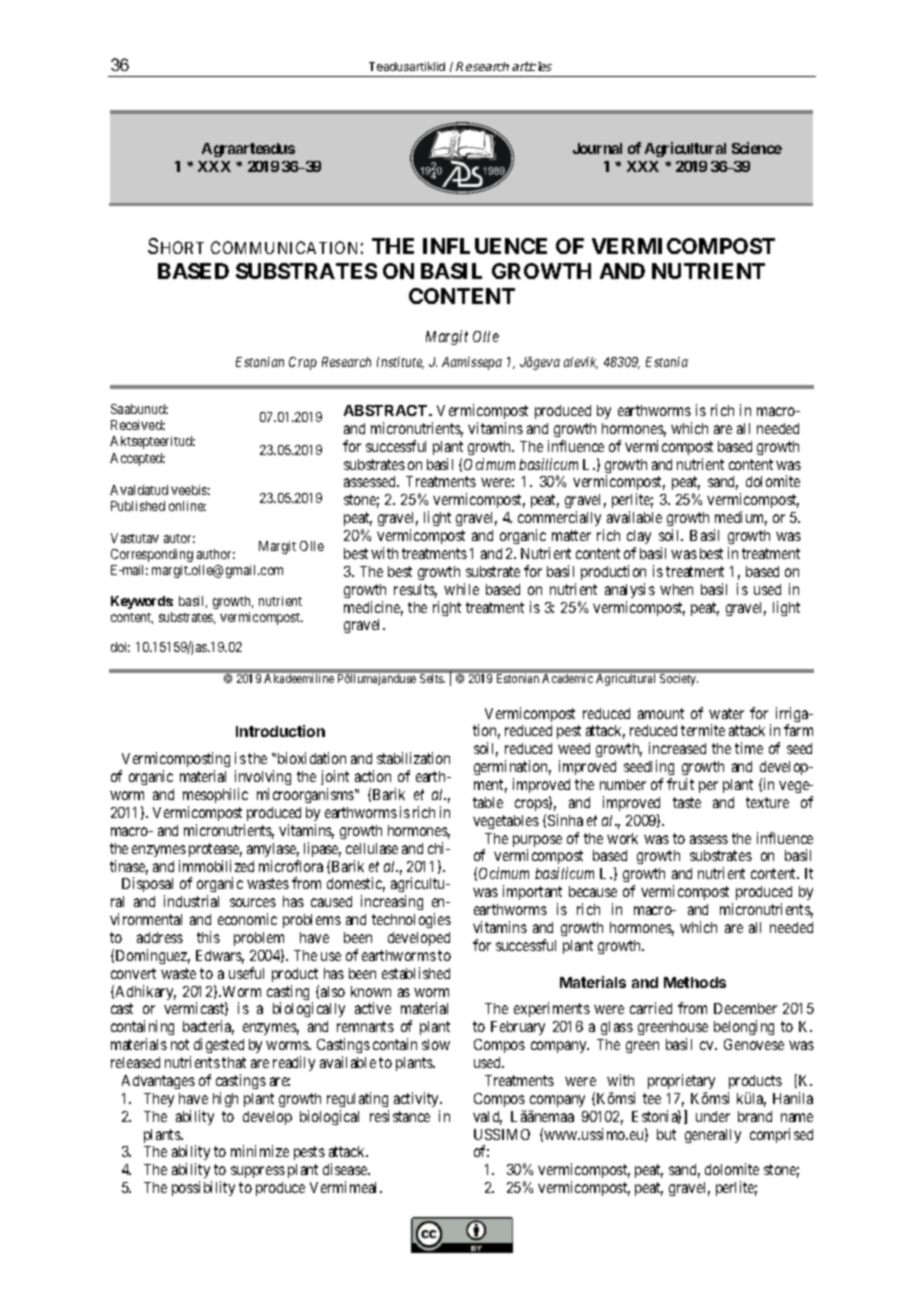  What do you see at coordinates (400, 1116) in the screenshot?
I see `resistance` at bounding box center [400, 1116].
